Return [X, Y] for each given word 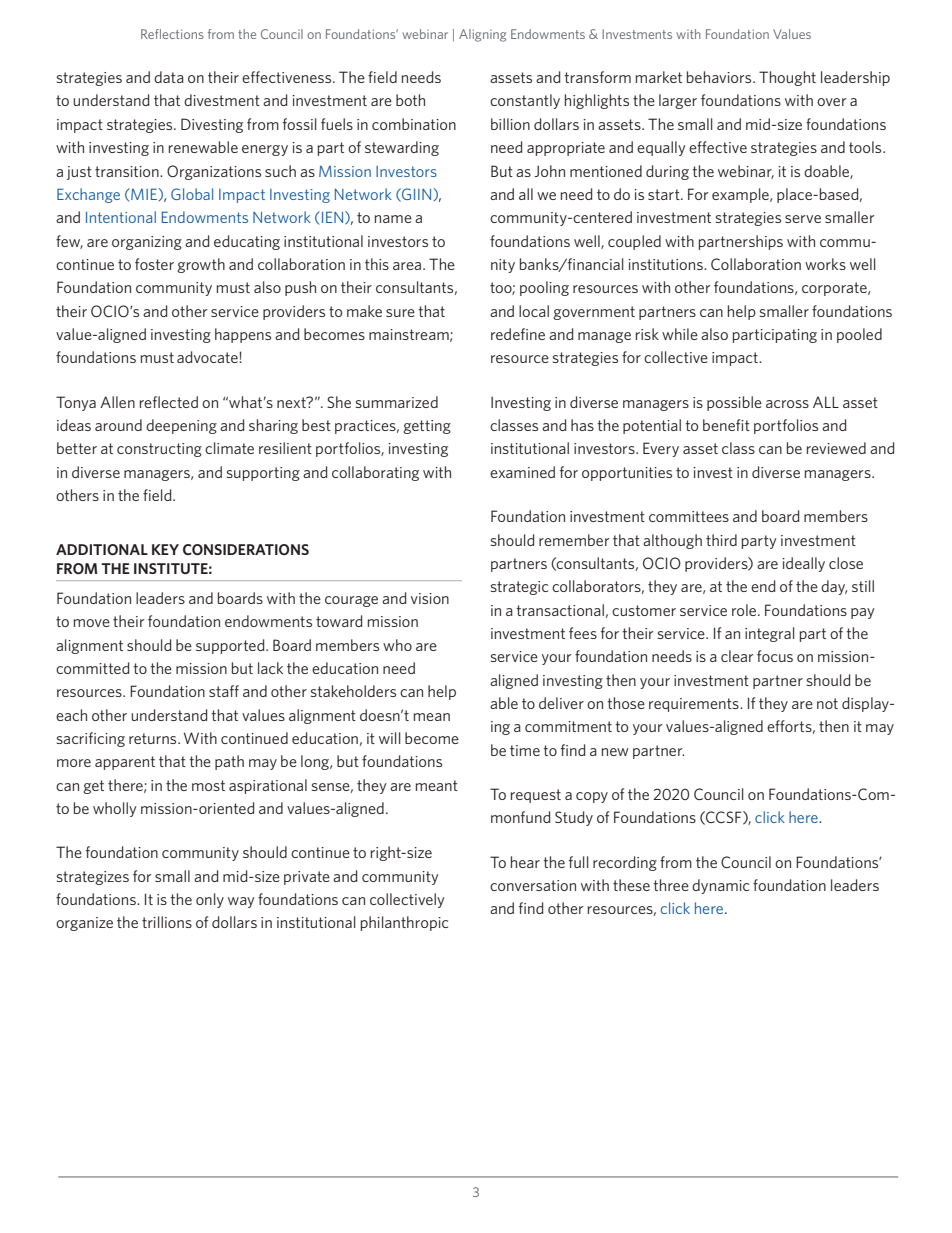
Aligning [482, 35]
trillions [167, 922]
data [169, 77]
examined [522, 472]
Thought [787, 78]
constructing [159, 450]
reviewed [836, 448]
